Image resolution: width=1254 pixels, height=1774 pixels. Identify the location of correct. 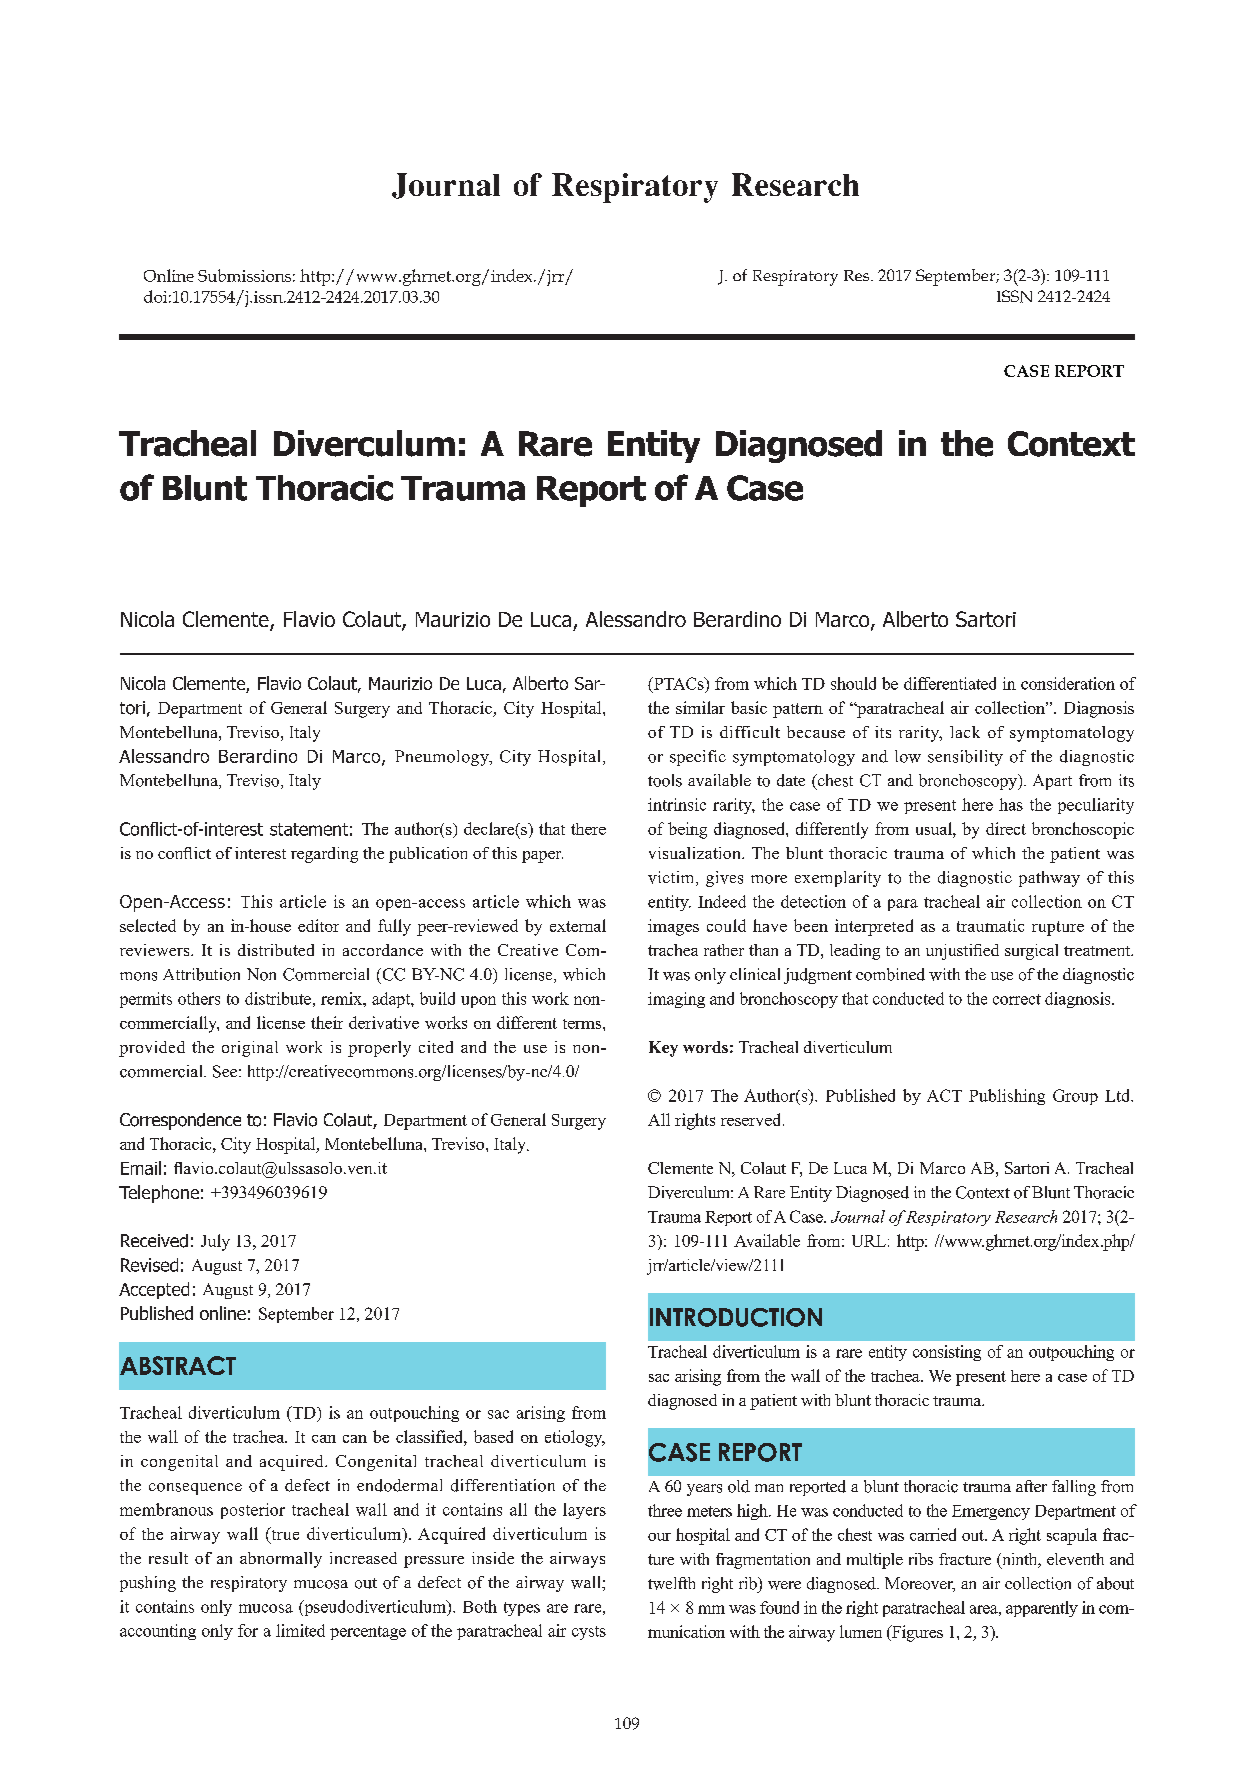
(1017, 999).
